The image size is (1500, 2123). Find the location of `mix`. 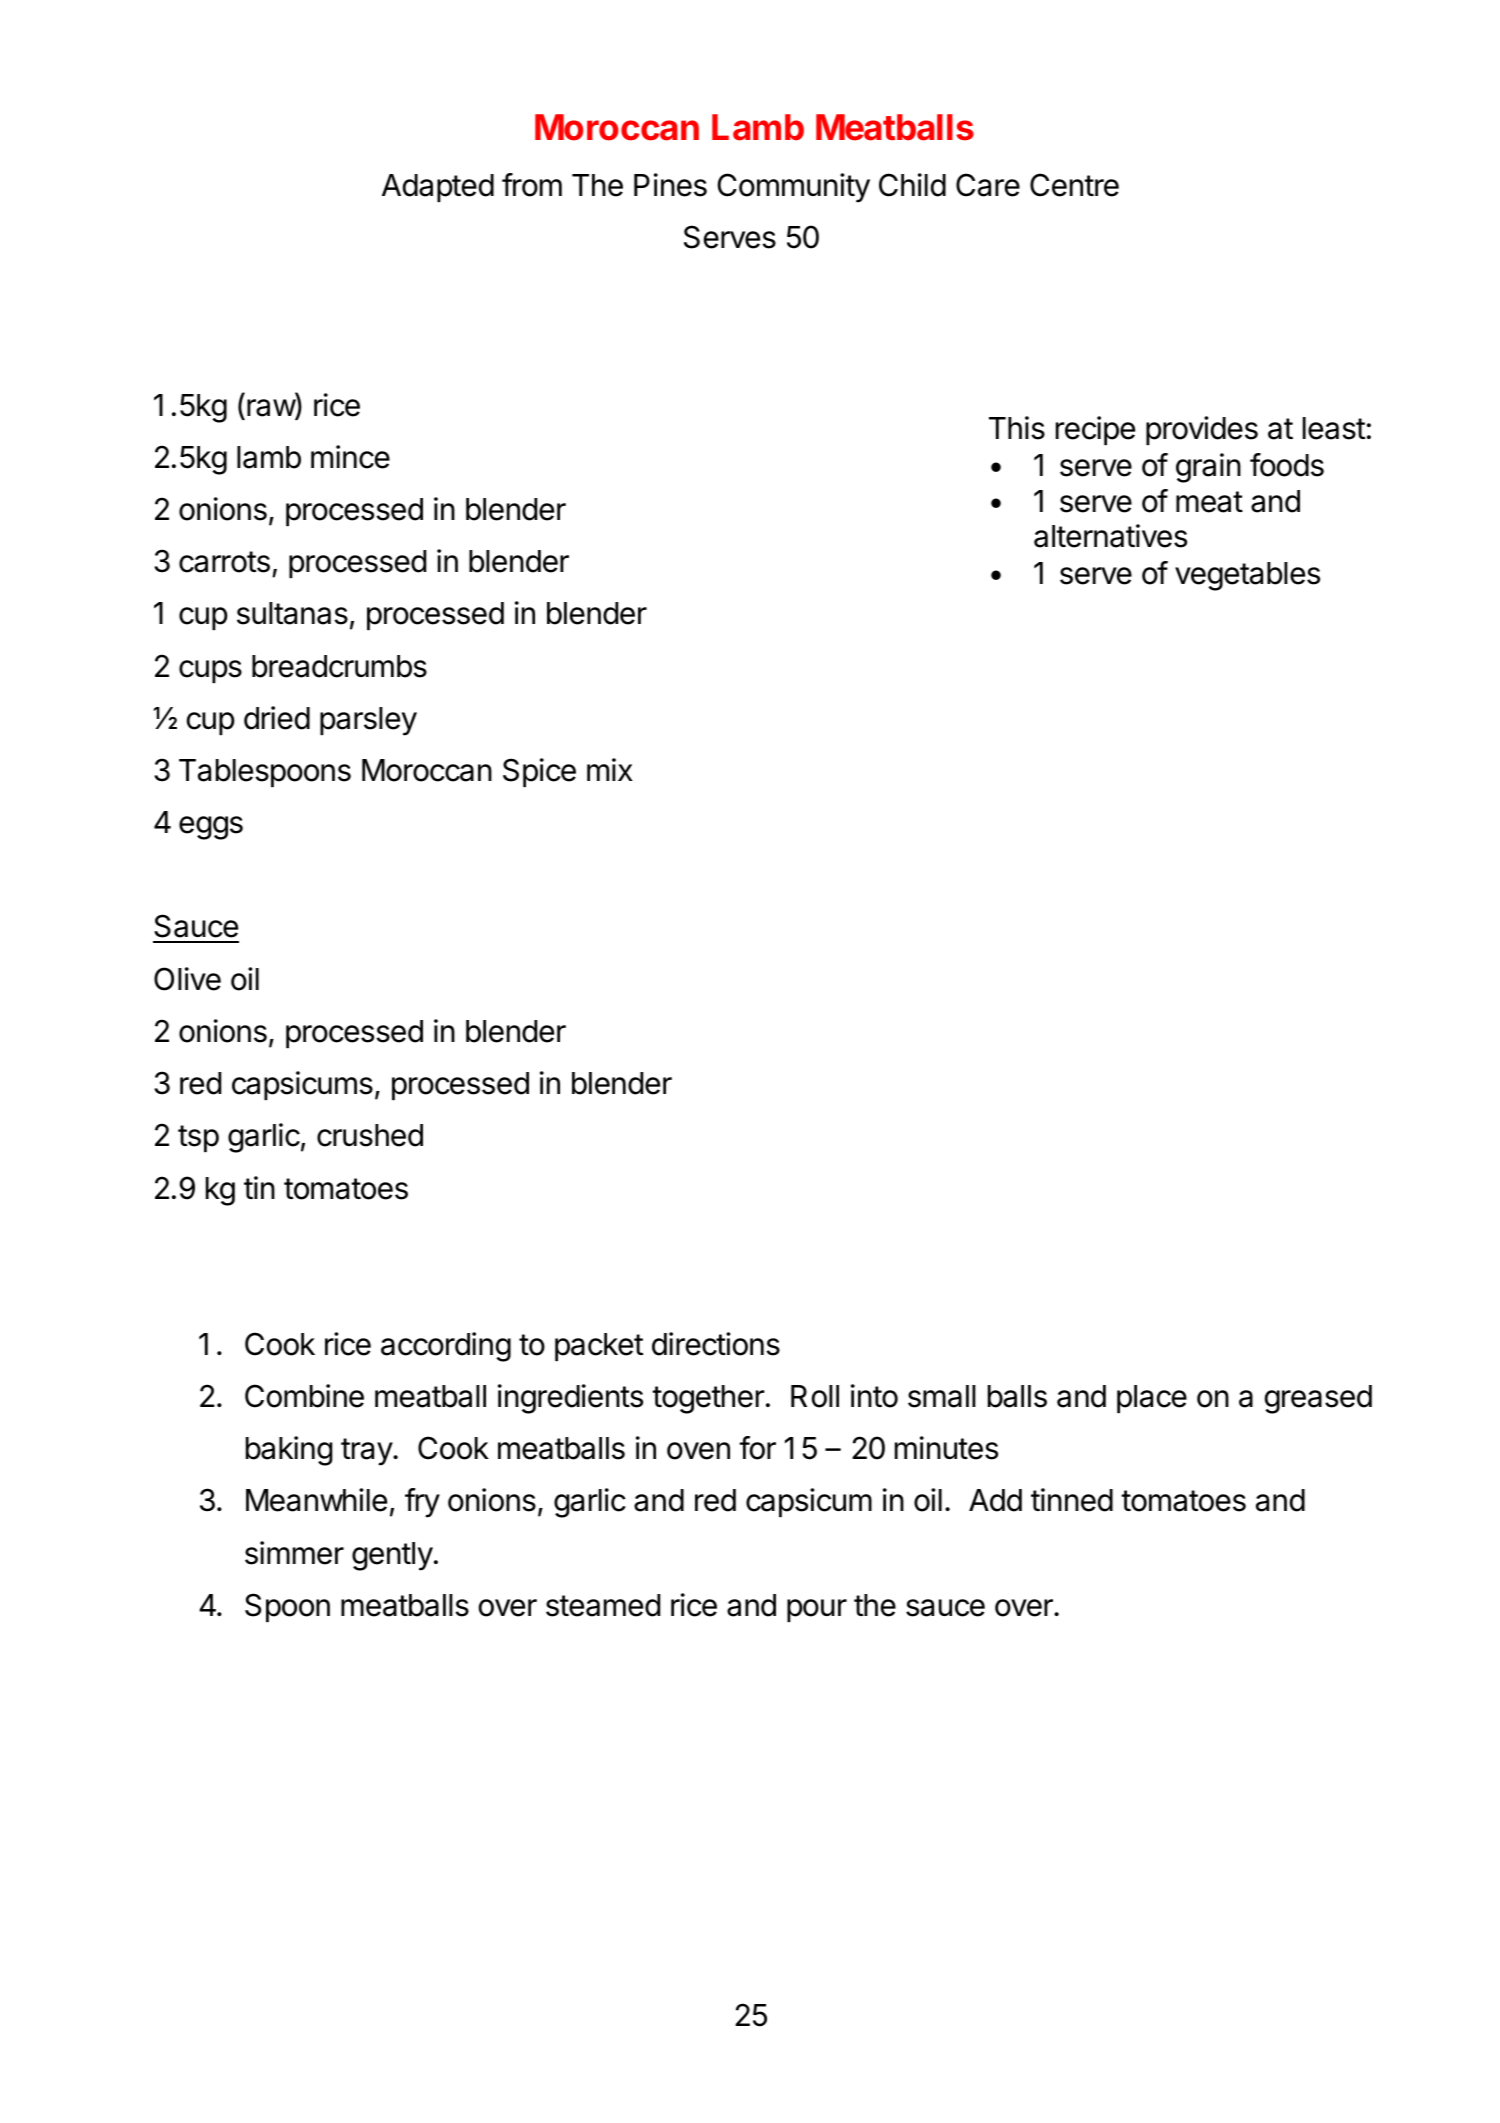

mix is located at coordinates (610, 769).
